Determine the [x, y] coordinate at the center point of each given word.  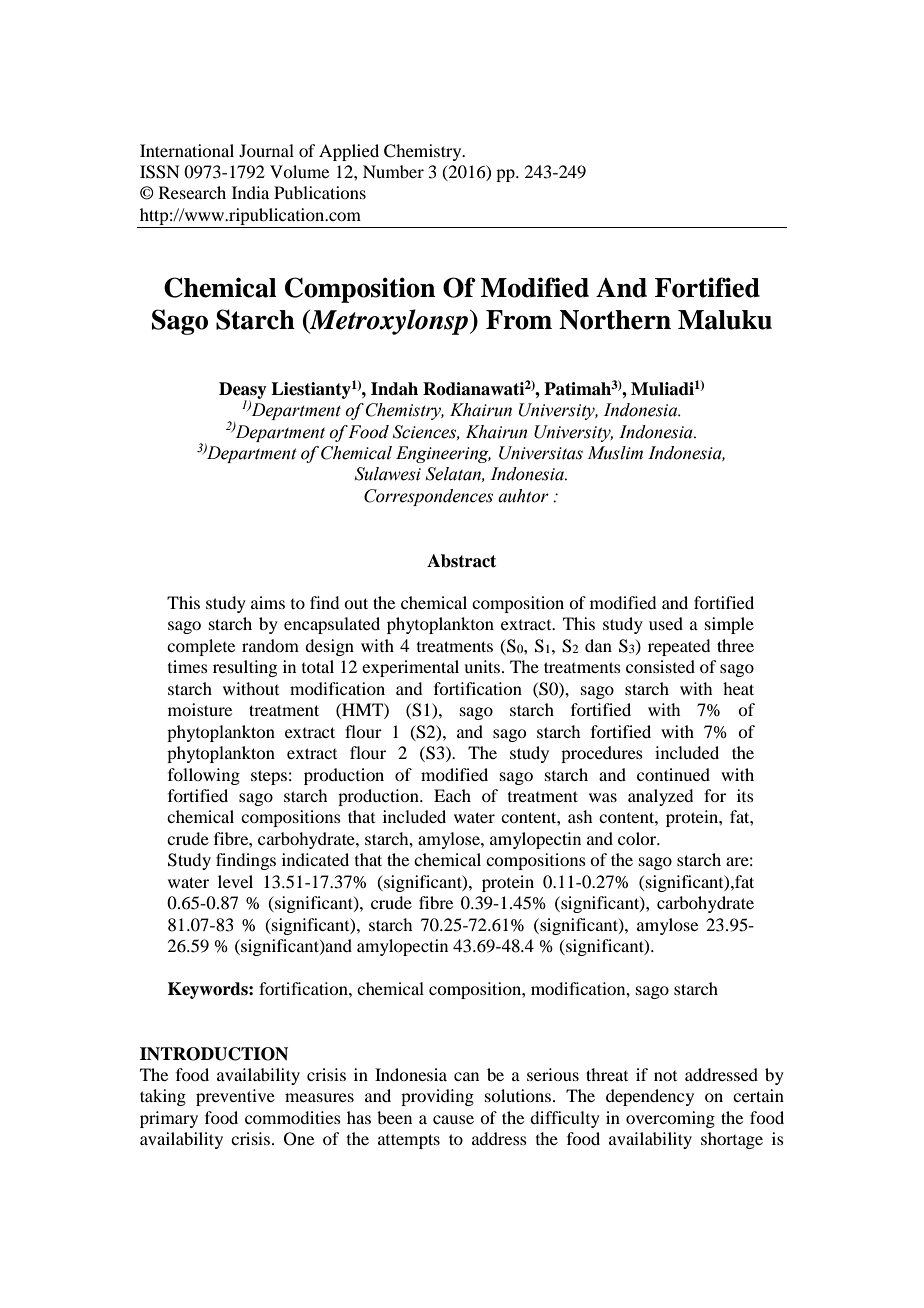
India [250, 192]
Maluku [725, 320]
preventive [235, 1097]
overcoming [670, 1119]
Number [393, 171]
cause [453, 1119]
